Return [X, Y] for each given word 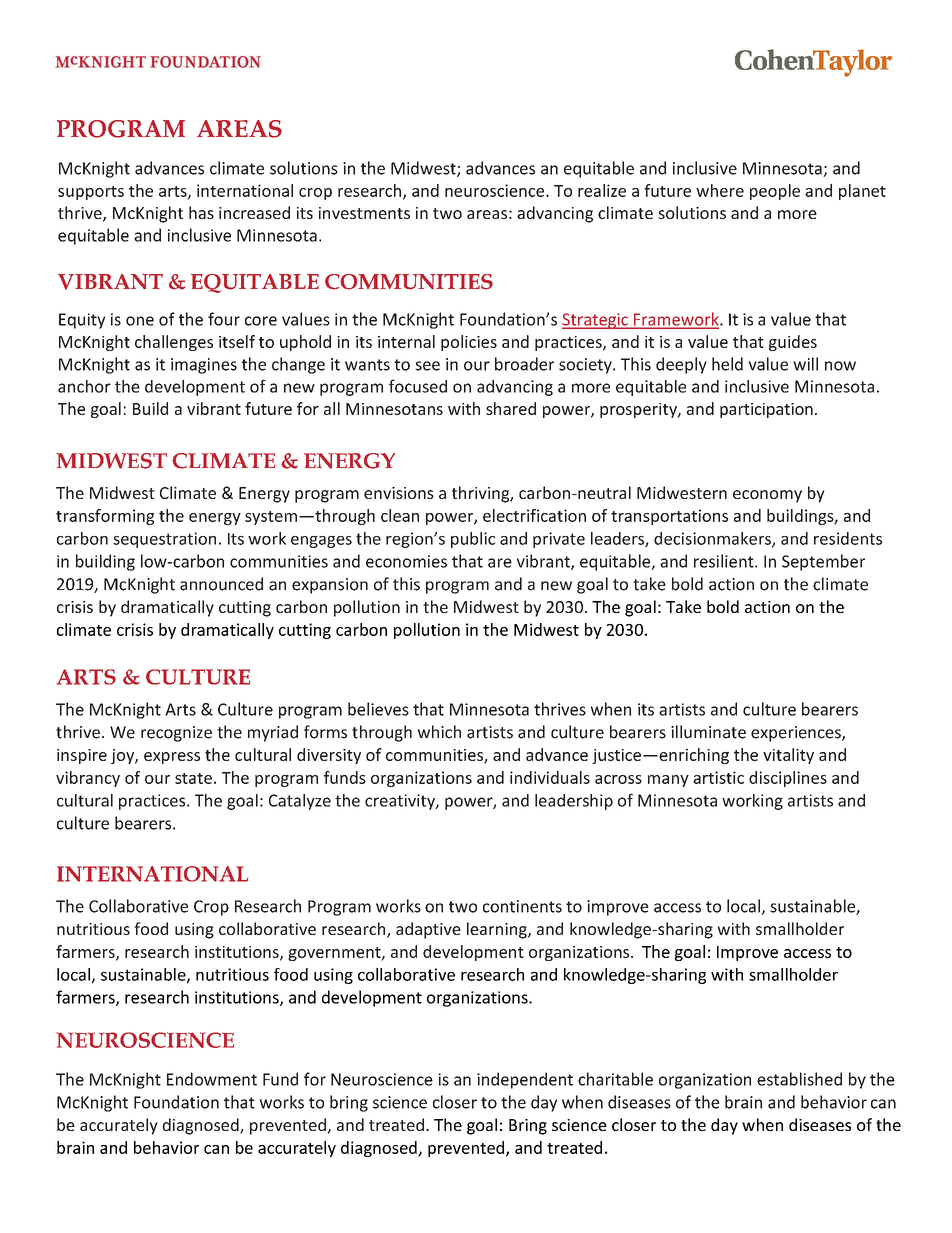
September [823, 562]
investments [364, 213]
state [193, 778]
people [775, 192]
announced [221, 584]
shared [511, 408]
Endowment [212, 1079]
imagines [204, 366]
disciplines [788, 779]
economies [406, 561]
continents [522, 906]
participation [766, 410]
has [201, 212]
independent [525, 1080]
